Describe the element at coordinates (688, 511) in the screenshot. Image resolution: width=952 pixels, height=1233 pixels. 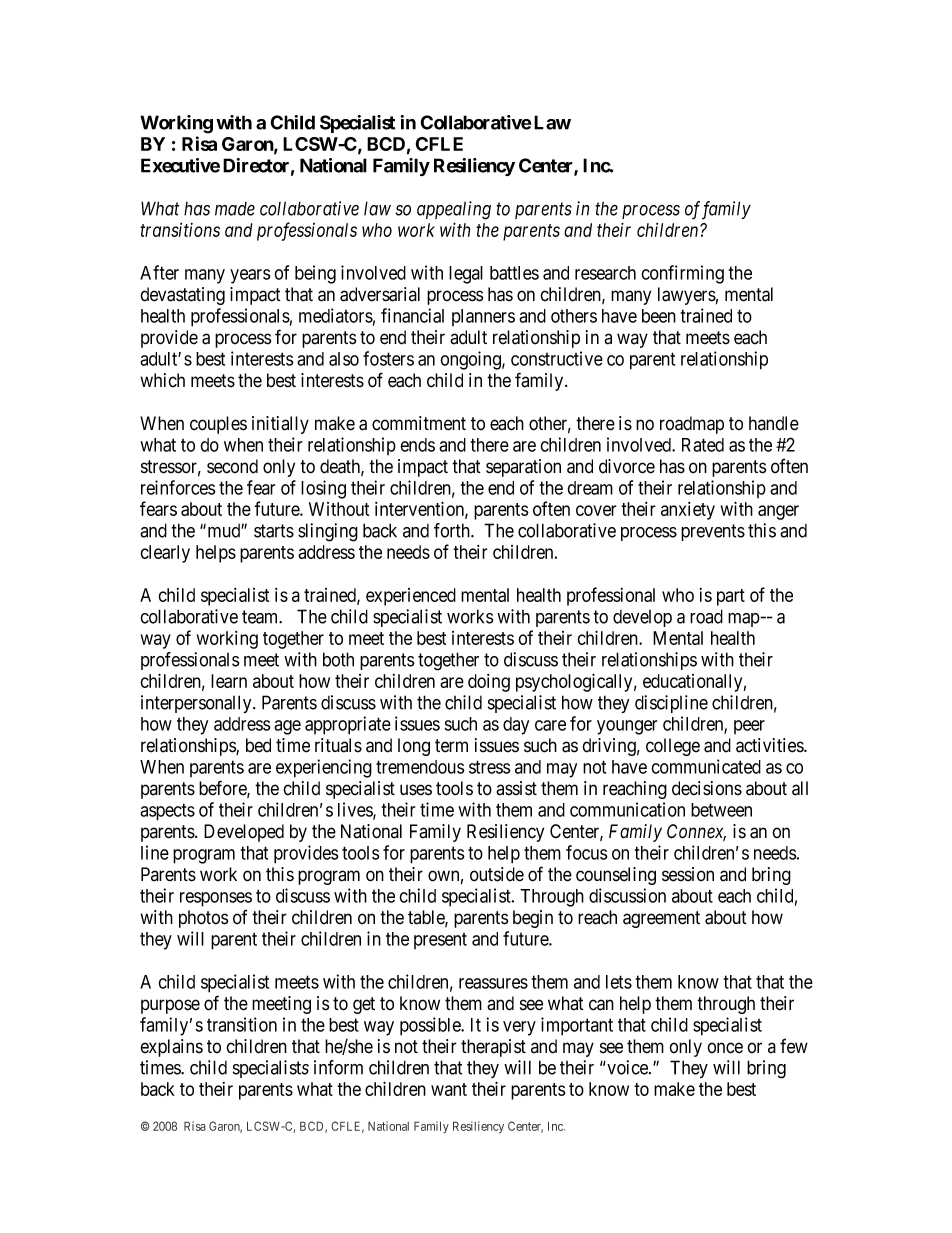
I see `anxiety` at that location.
